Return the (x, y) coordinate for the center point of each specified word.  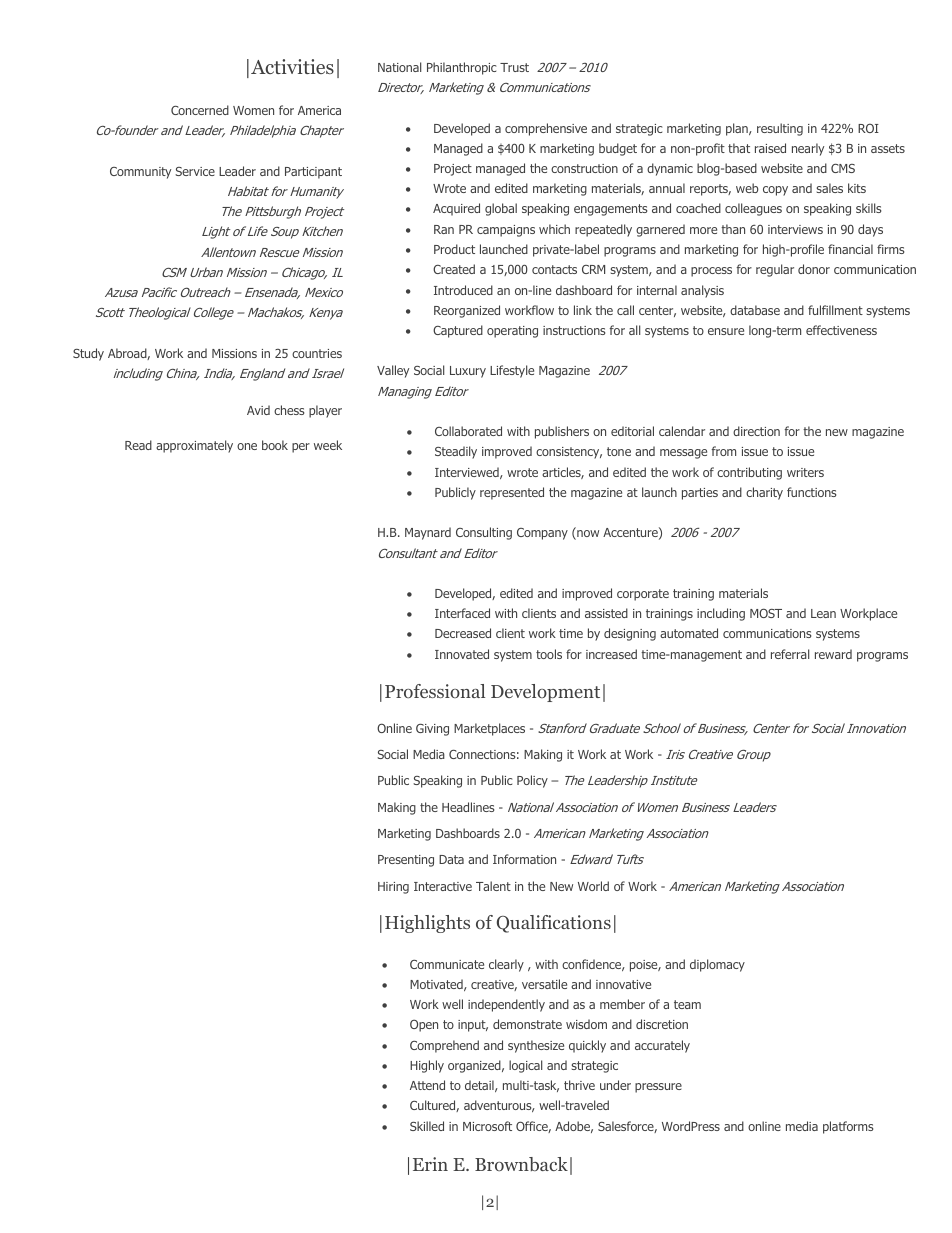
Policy (532, 781)
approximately (194, 446)
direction (756, 431)
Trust (514, 67)
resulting (780, 129)
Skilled (427, 1126)
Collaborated (468, 431)
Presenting (406, 861)
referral (790, 654)
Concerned (200, 110)
